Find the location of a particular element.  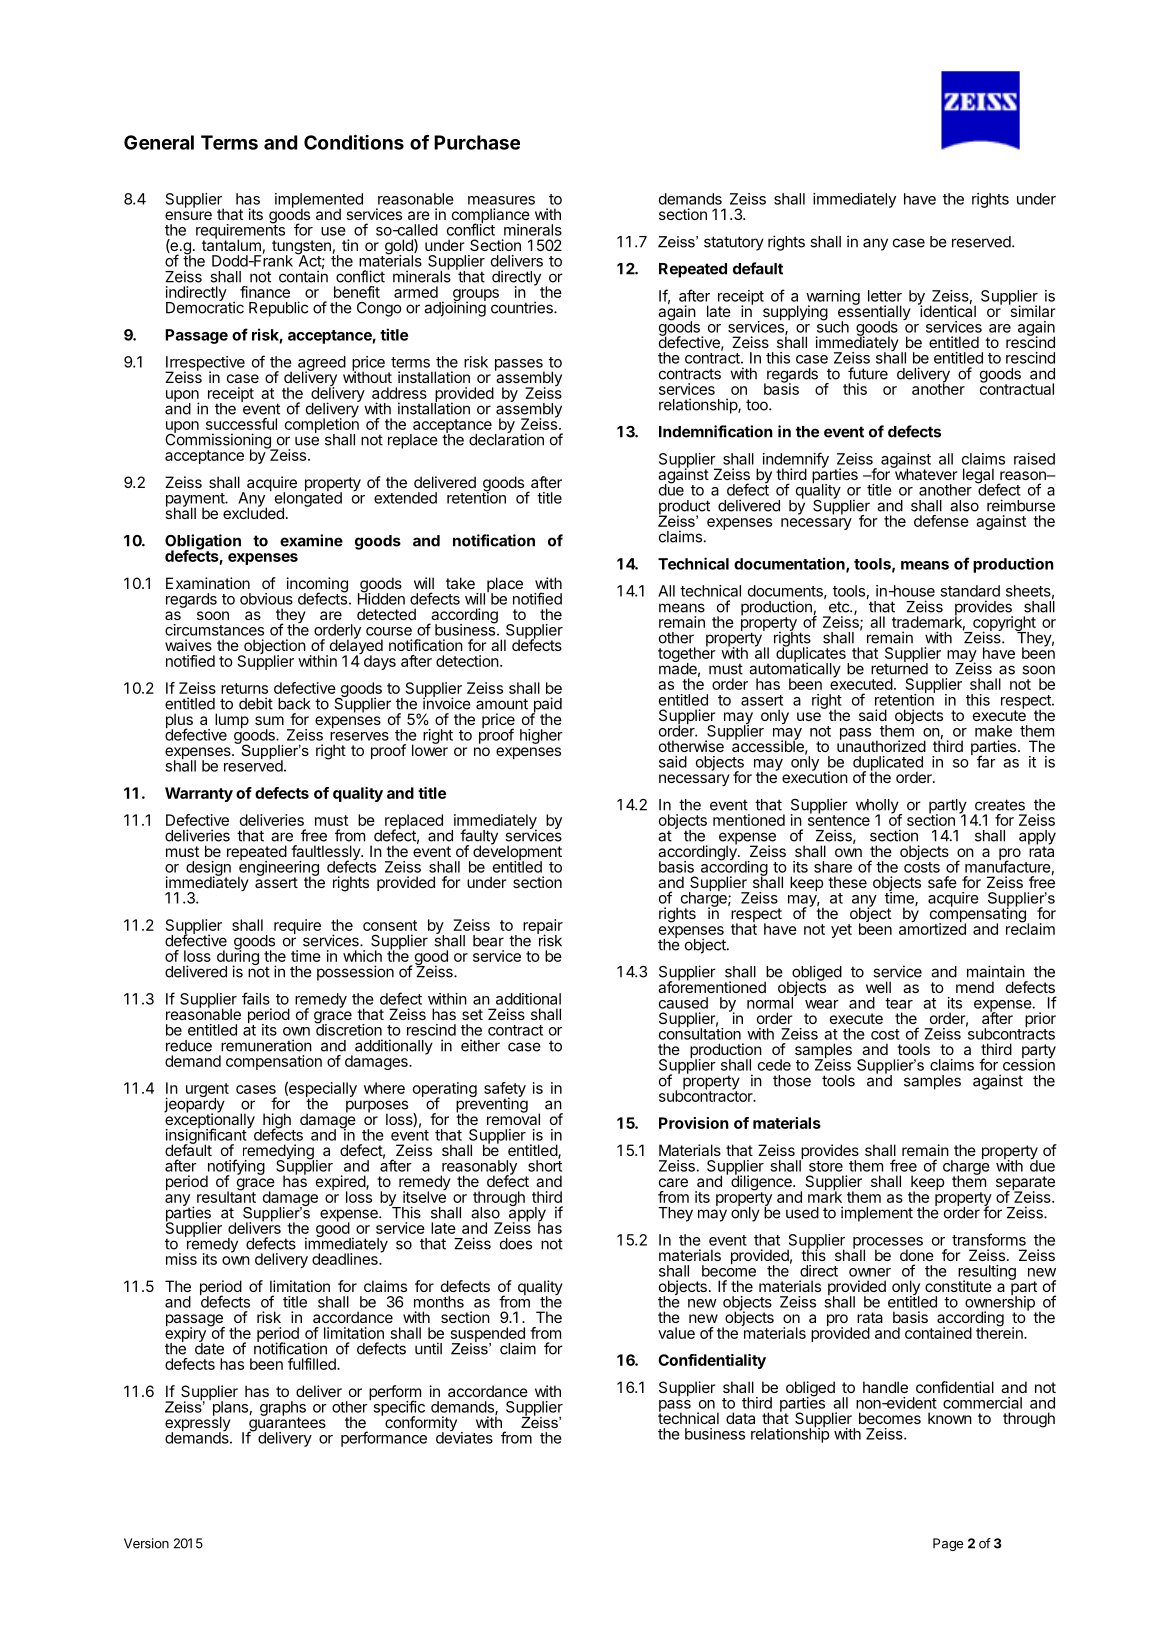

development is located at coordinates (517, 853).
